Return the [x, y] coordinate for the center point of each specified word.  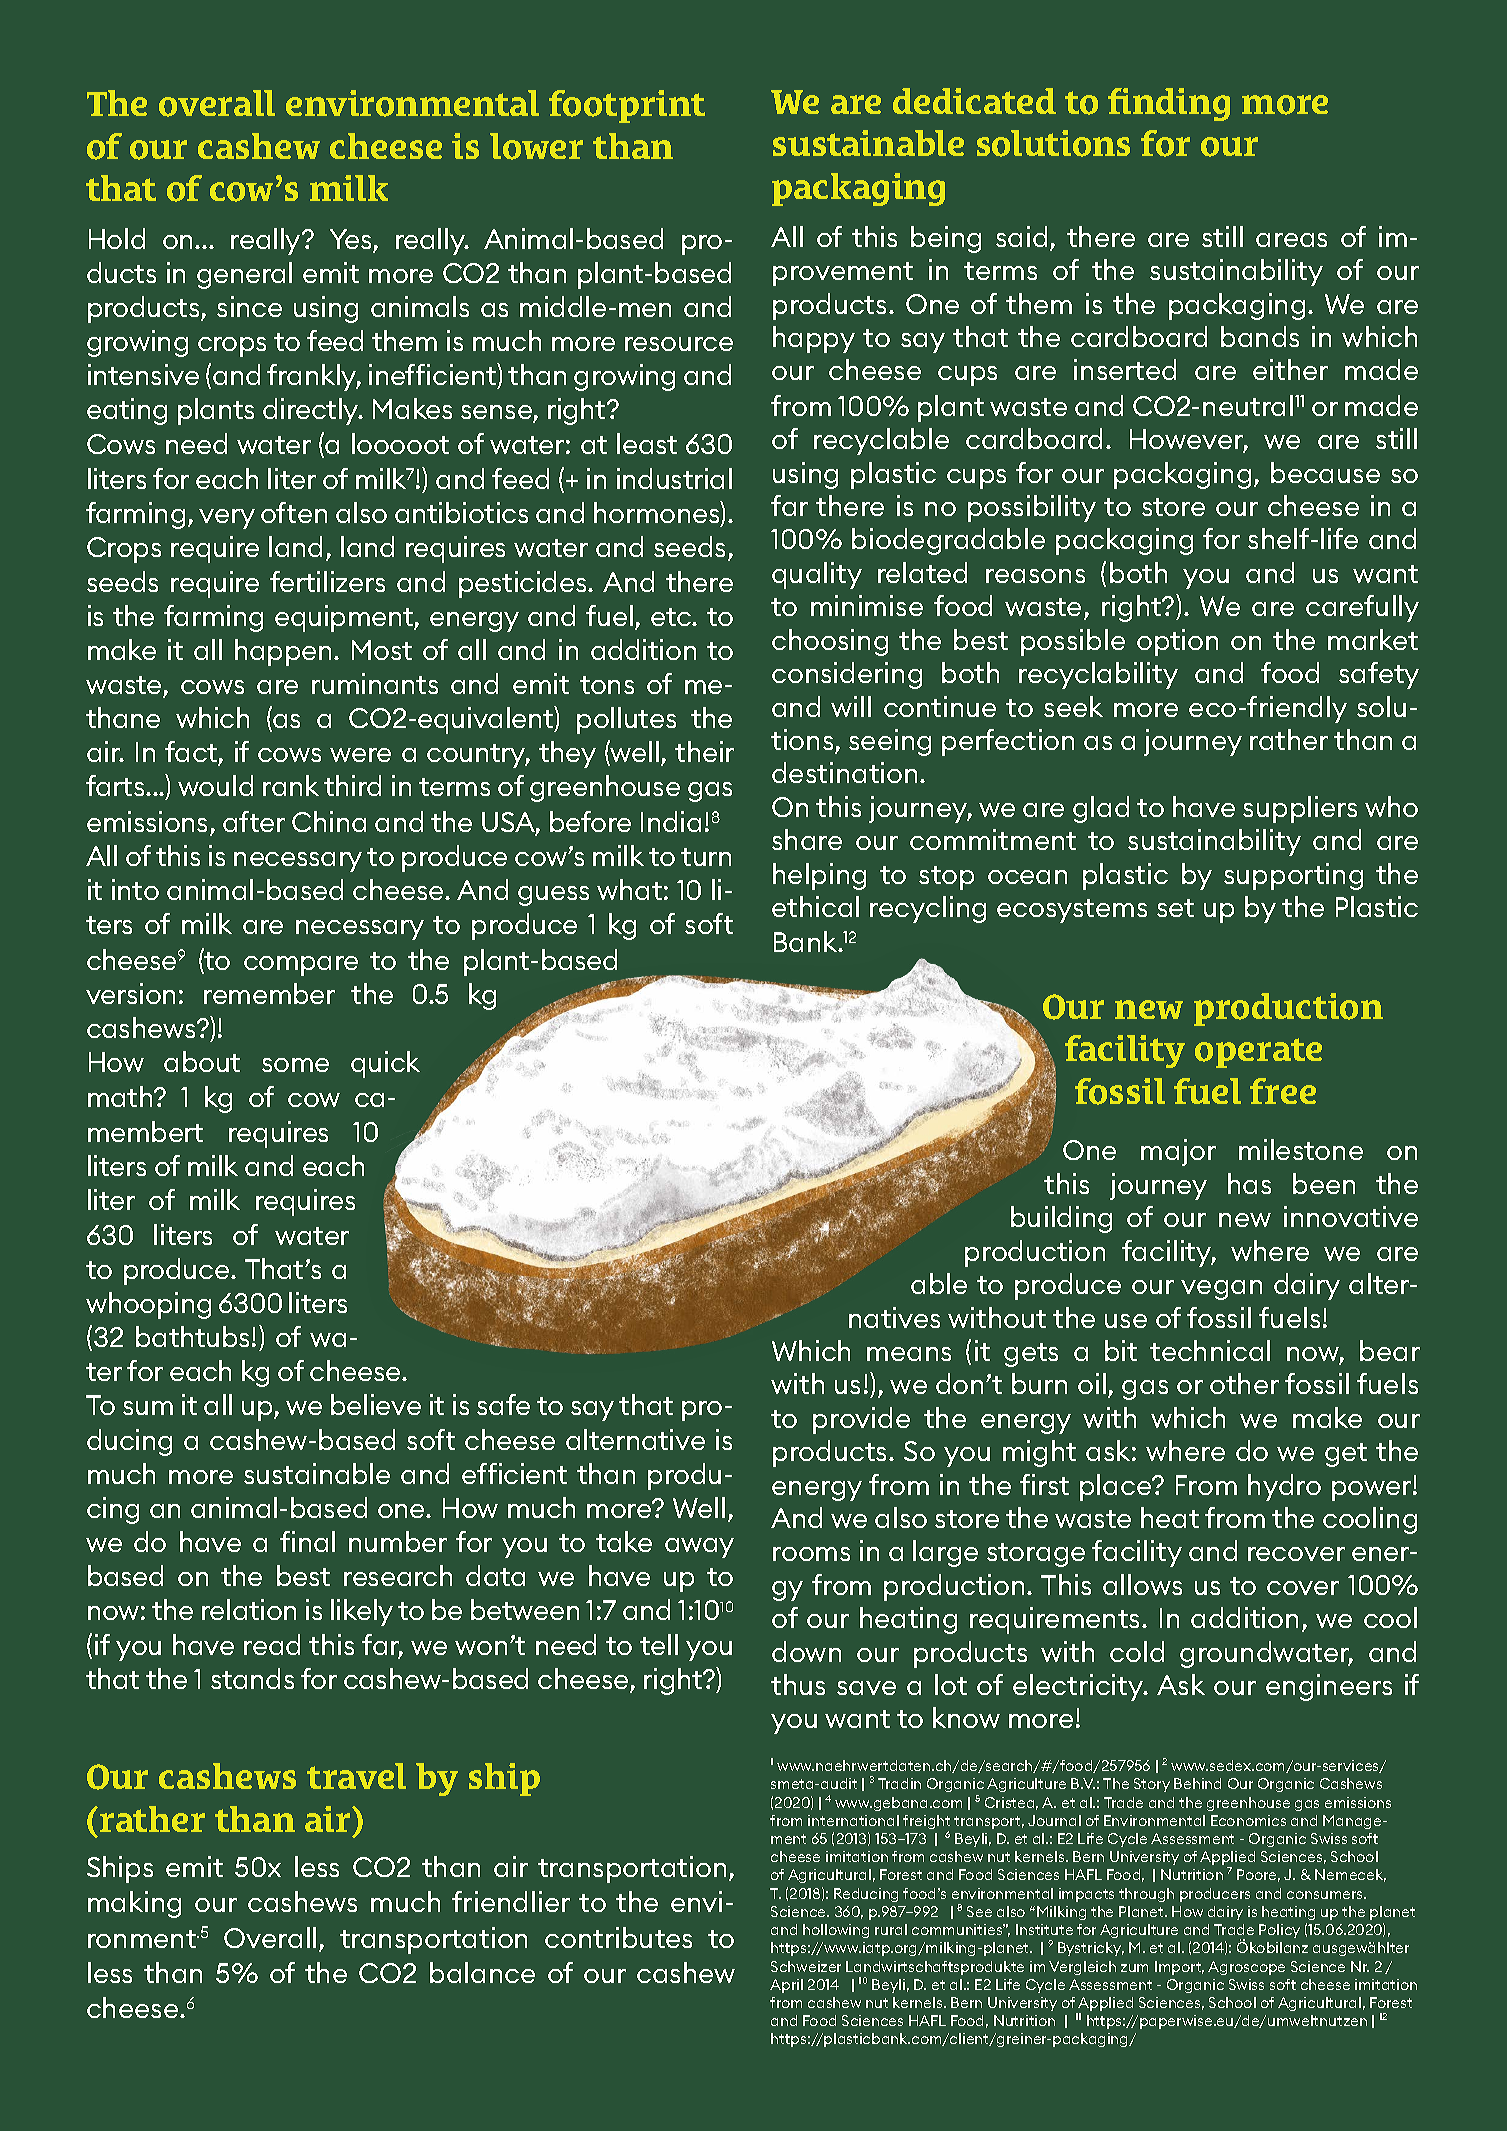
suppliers [1300, 809]
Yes [352, 240]
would [215, 785]
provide [861, 1420]
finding [1169, 104]
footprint [627, 106]
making [134, 1904]
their [704, 751]
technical [1210, 1350]
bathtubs [192, 1336]
